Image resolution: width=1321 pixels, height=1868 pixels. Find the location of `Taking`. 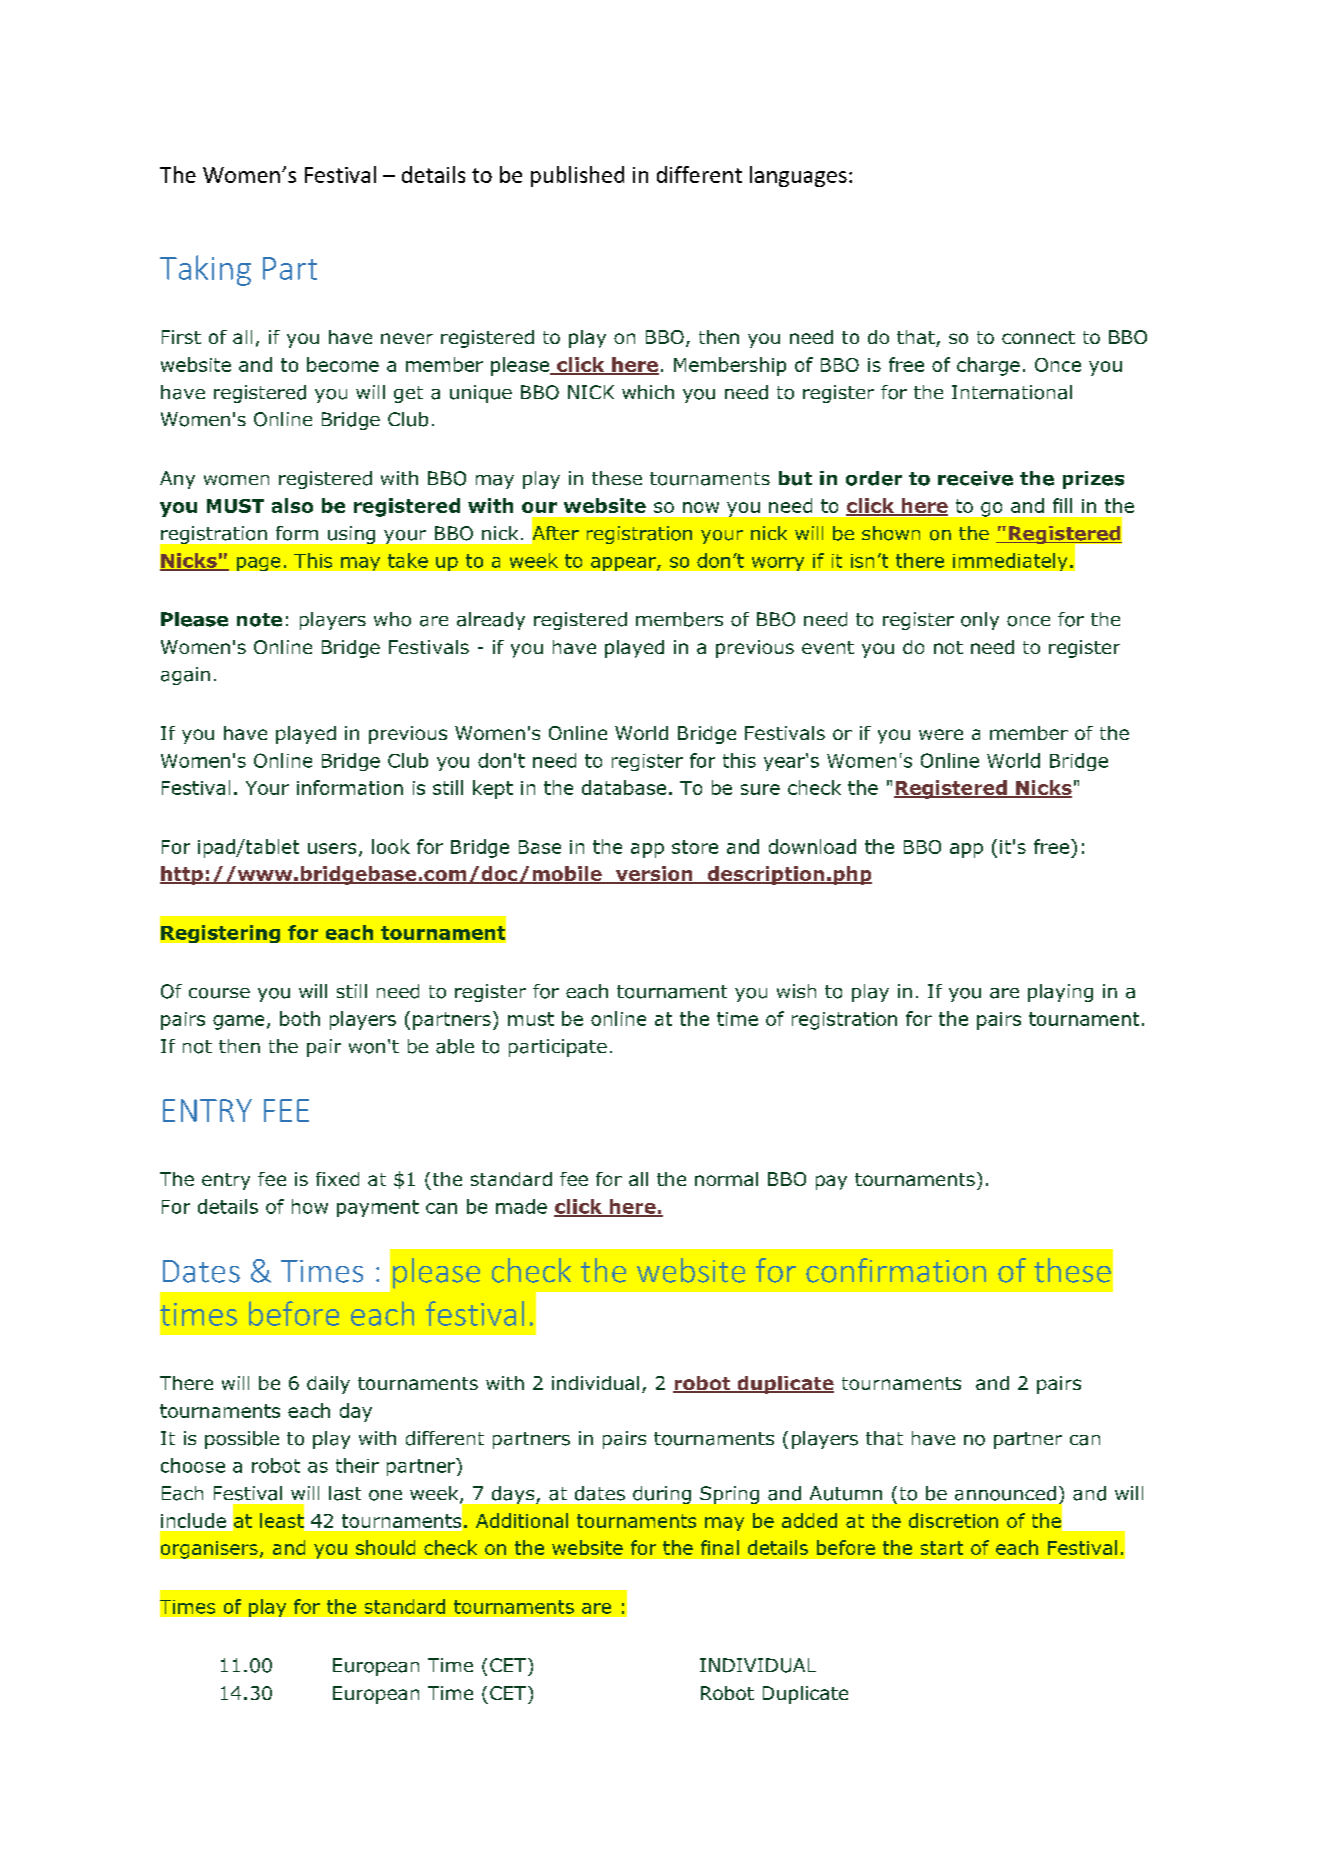

Taking is located at coordinates (205, 270).
